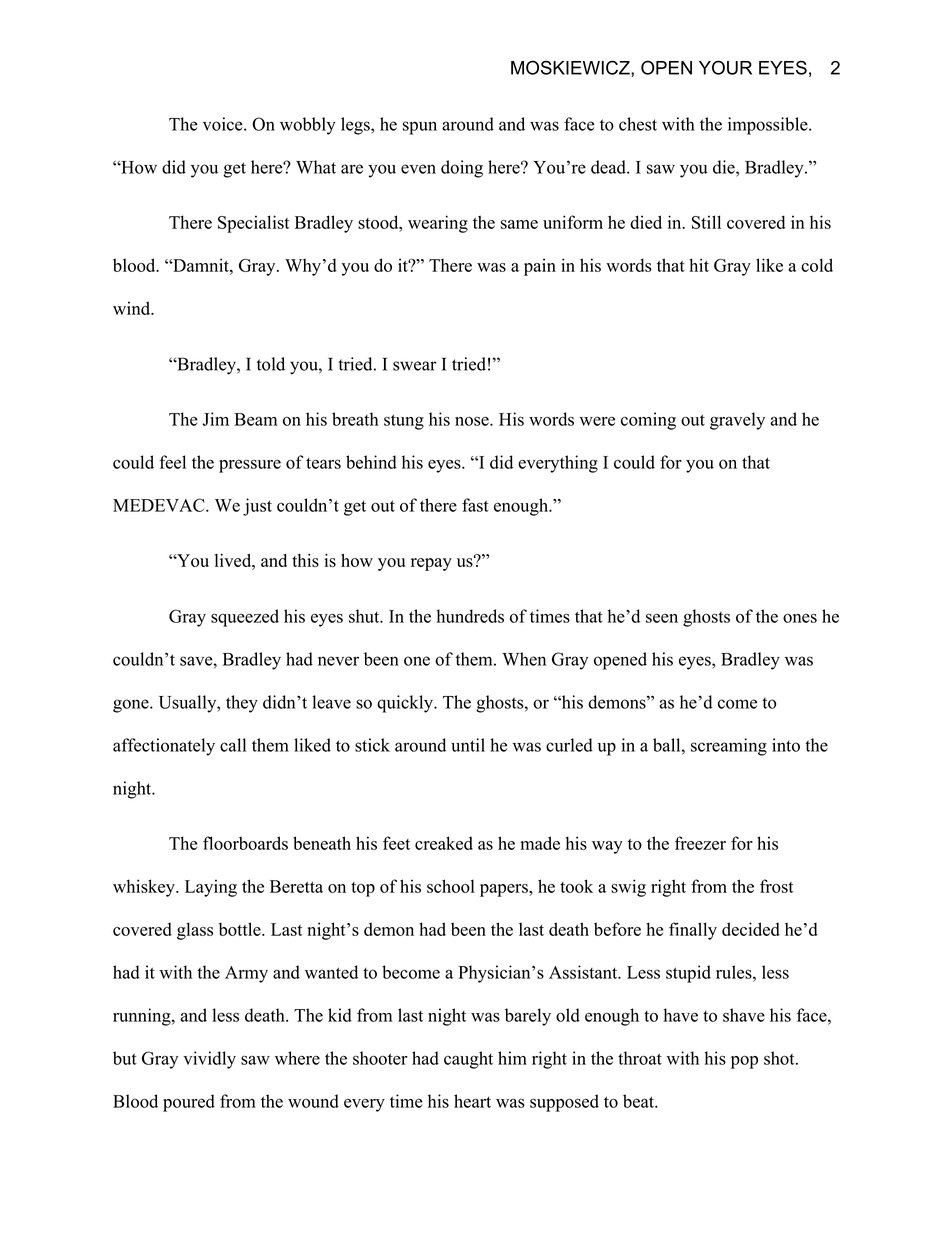 This document has height=1233, width=952. I want to click on screaming, so click(729, 747).
